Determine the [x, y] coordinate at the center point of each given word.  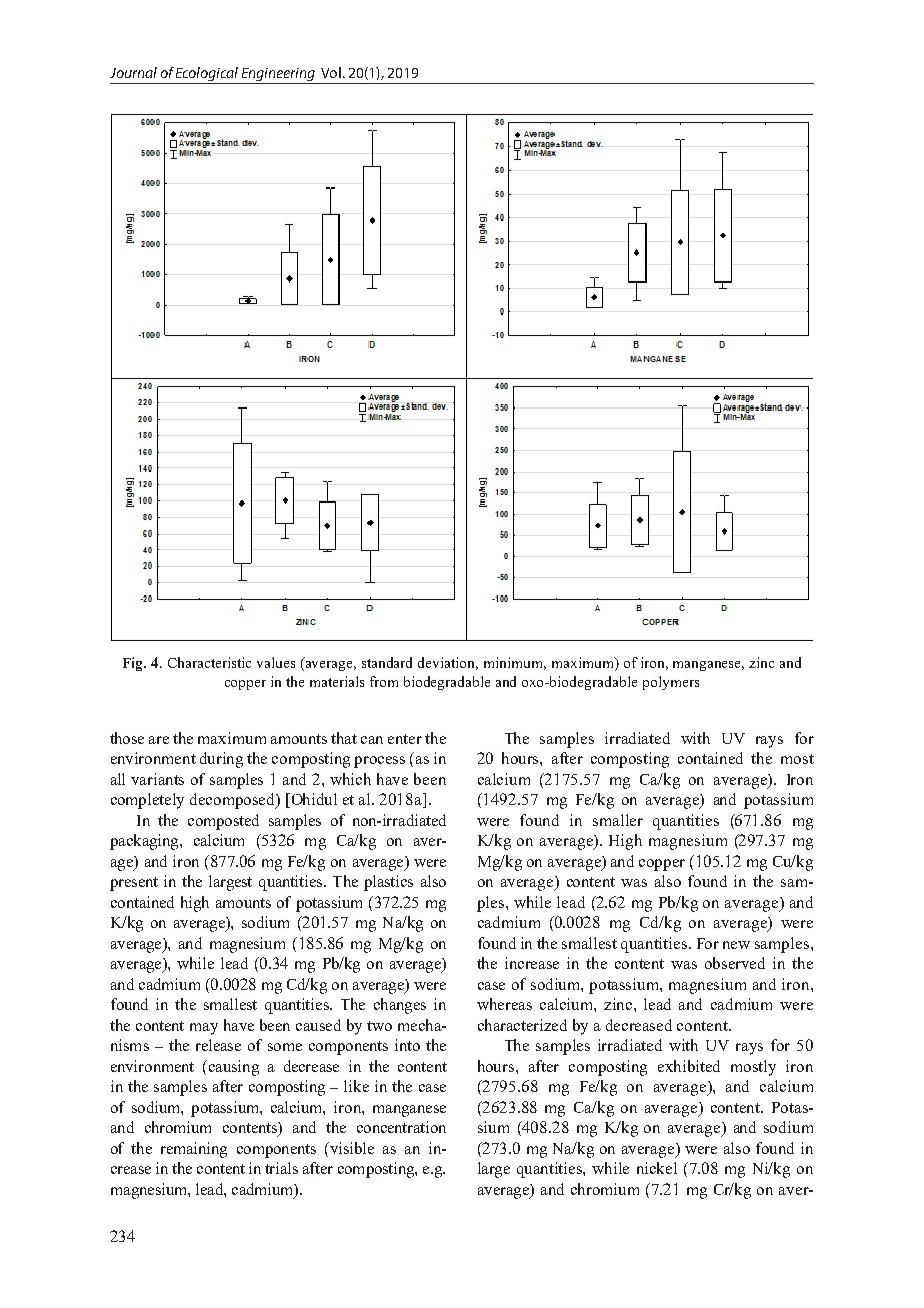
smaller [618, 820]
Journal [133, 72]
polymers [671, 683]
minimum [515, 663]
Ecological [207, 74]
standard [387, 662]
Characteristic [209, 662]
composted [223, 822]
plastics [388, 883]
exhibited [689, 1066]
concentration [401, 1127]
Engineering [278, 74]
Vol [331, 72]
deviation [448, 663]
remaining [194, 1150]
